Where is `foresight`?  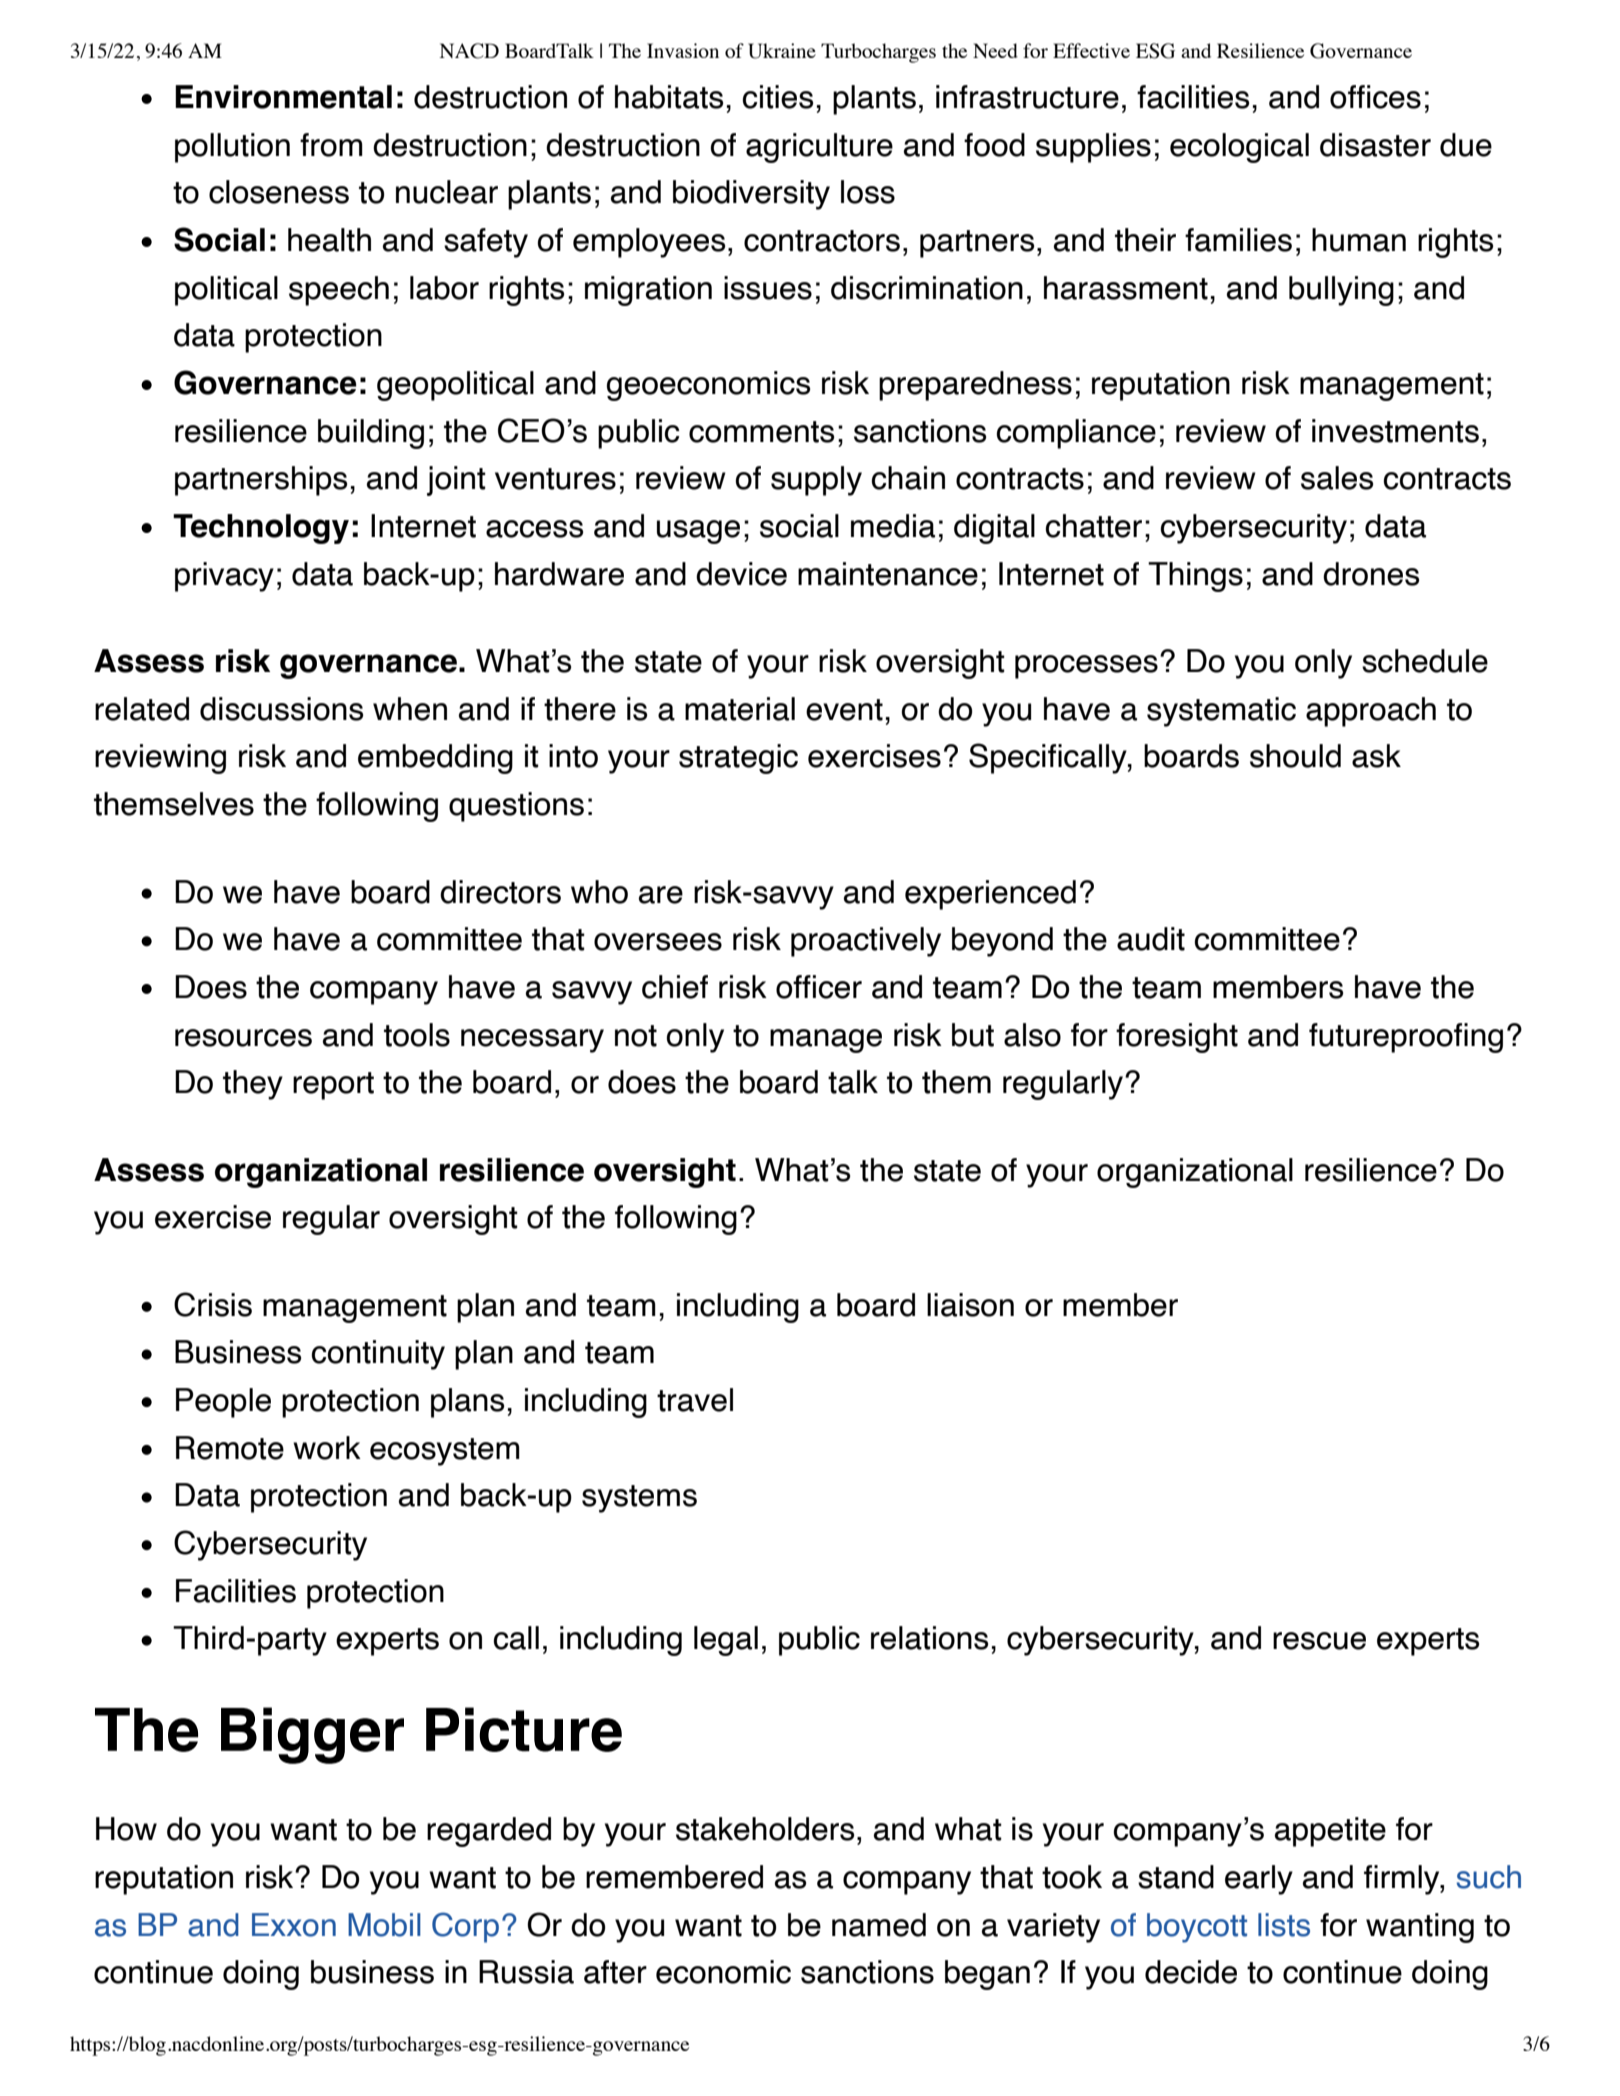
foresight is located at coordinates (1177, 1038).
